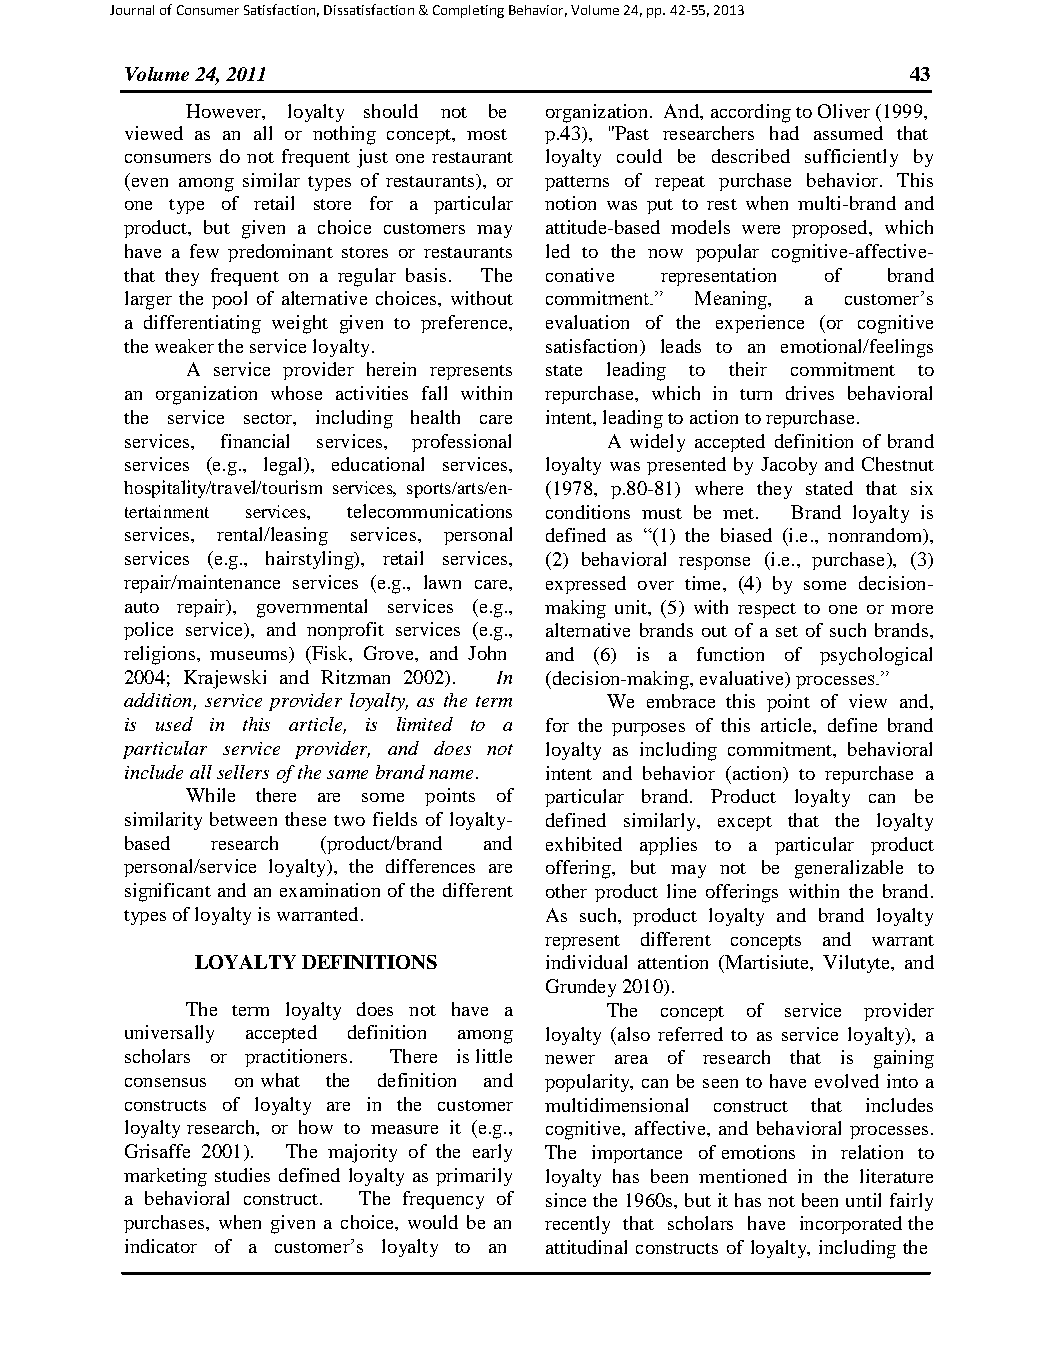 Image resolution: width=1052 pixels, height=1361 pixels. Describe the element at coordinates (844, 111) in the screenshot. I see `Oliver` at that location.
